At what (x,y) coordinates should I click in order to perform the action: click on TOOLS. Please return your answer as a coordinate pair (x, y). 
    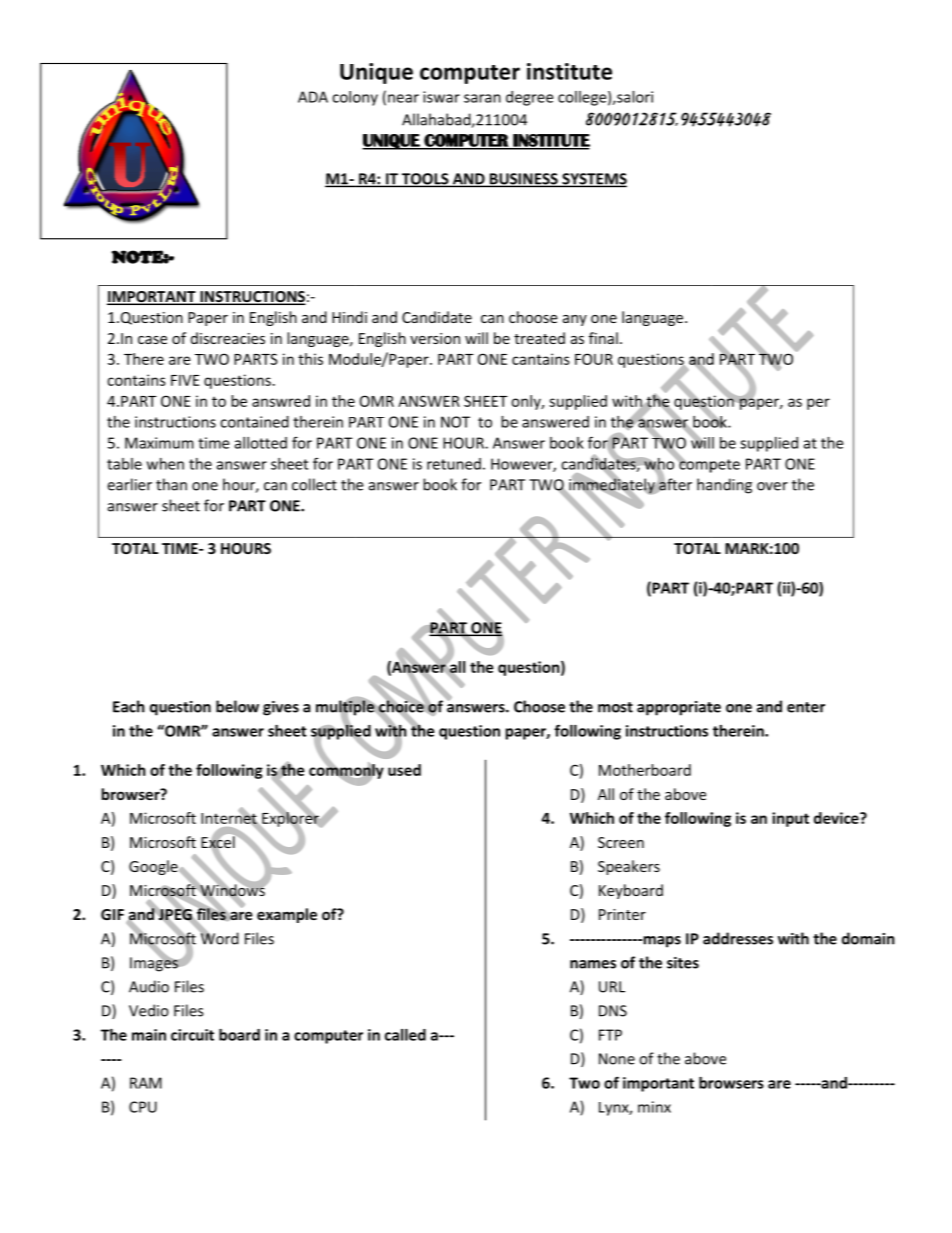
    Looking at the image, I should click on (425, 180).
